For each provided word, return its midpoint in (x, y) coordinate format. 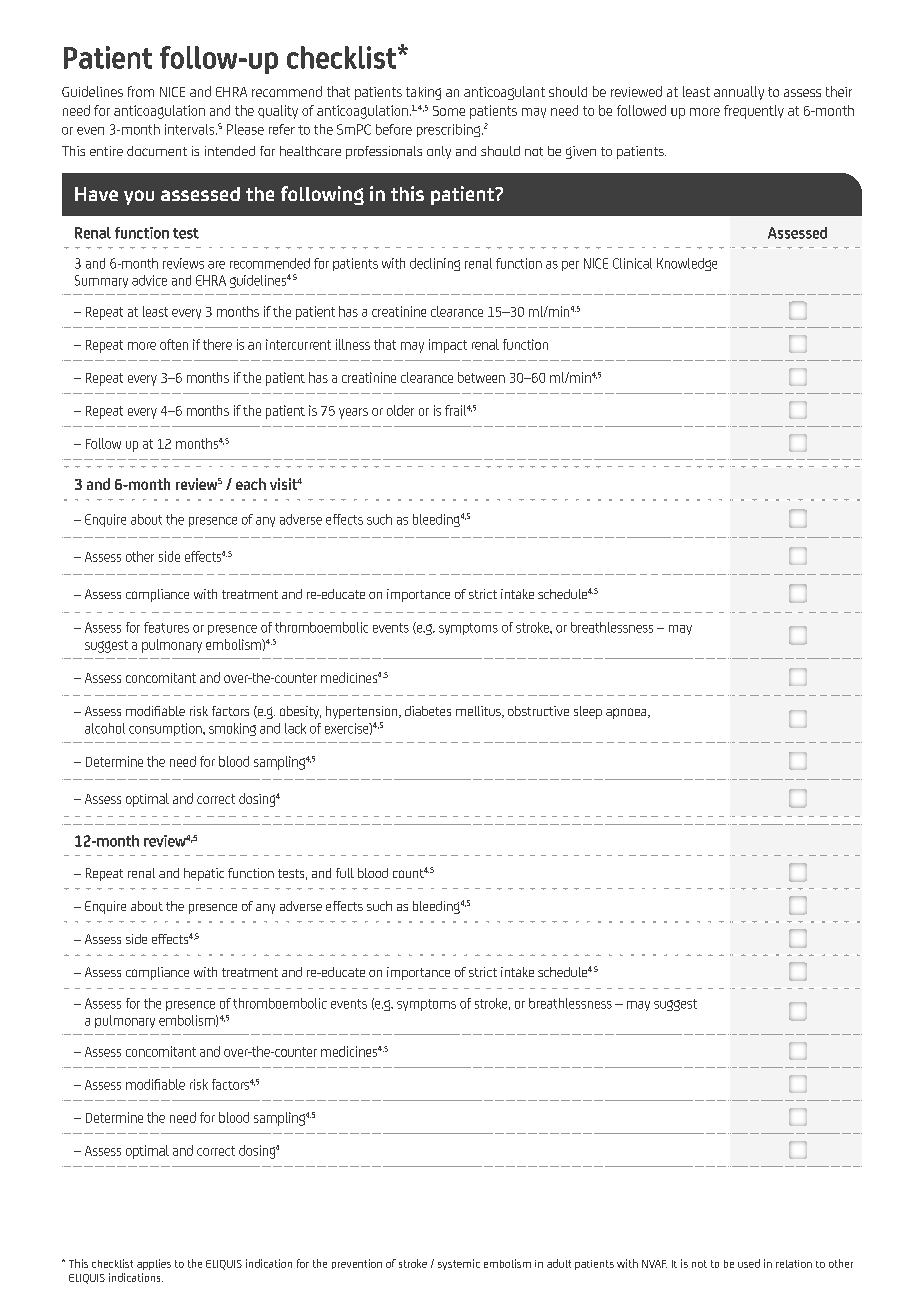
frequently (754, 112)
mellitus (479, 712)
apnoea (627, 713)
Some (449, 111)
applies (154, 1264)
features (166, 627)
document (157, 151)
